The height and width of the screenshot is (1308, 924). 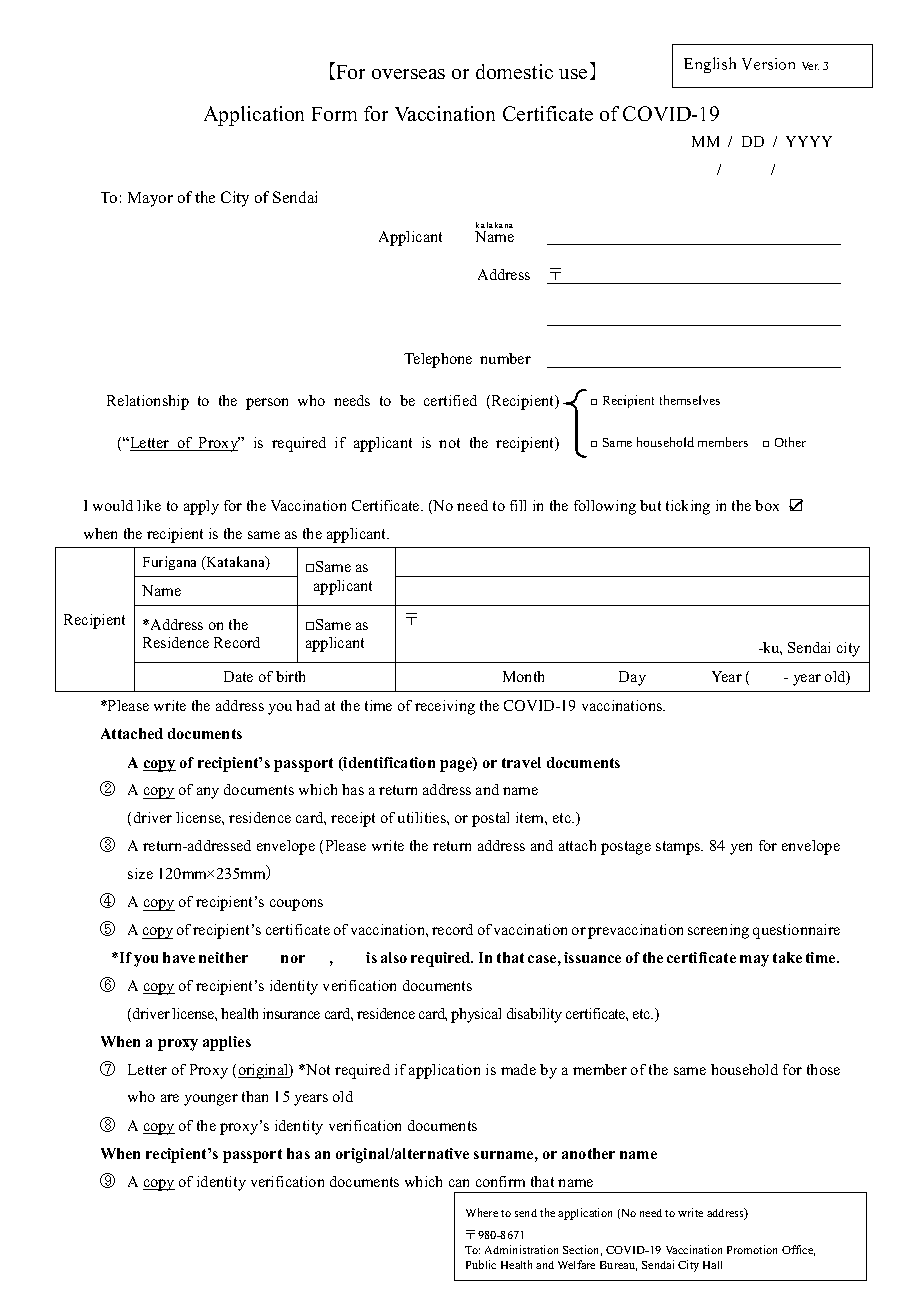 What do you see at coordinates (179, 957) in the screenshot?
I see `have` at bounding box center [179, 957].
